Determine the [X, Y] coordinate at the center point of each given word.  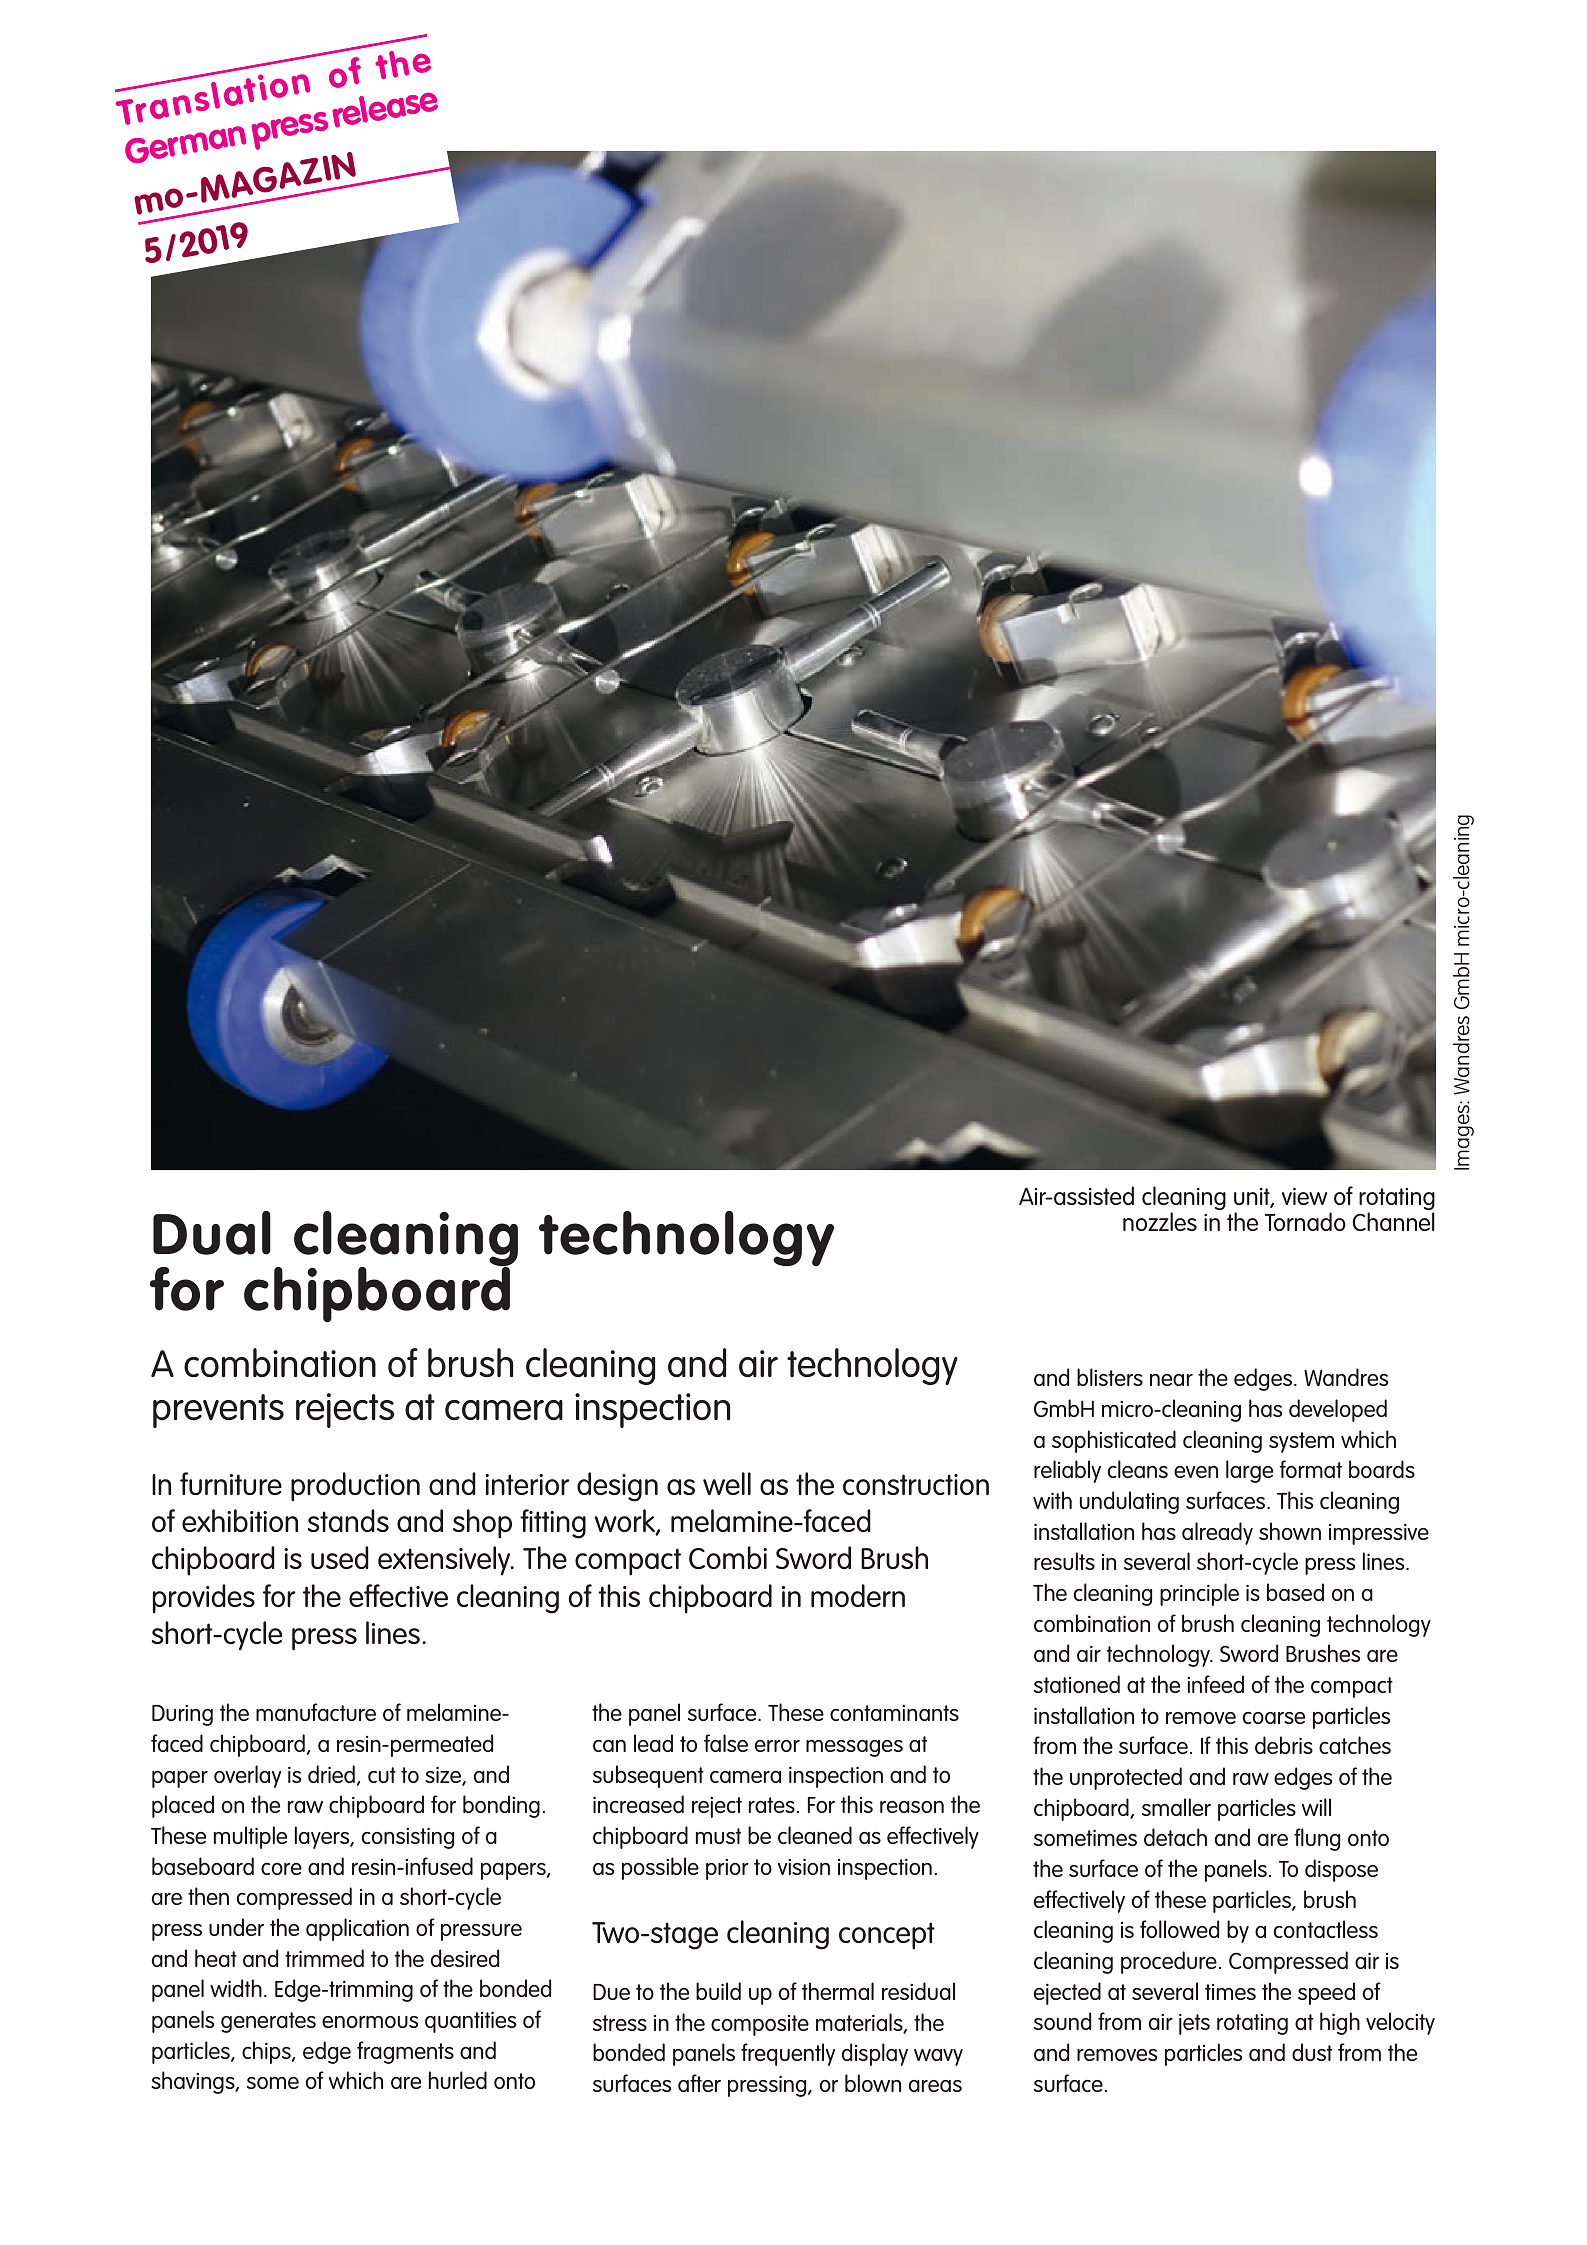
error [777, 1746]
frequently [788, 2054]
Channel [1393, 1221]
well [727, 1483]
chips [267, 2052]
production [355, 1487]
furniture [231, 1483]
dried [331, 1774]
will [1316, 1807]
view [1304, 1196]
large [1249, 1471]
